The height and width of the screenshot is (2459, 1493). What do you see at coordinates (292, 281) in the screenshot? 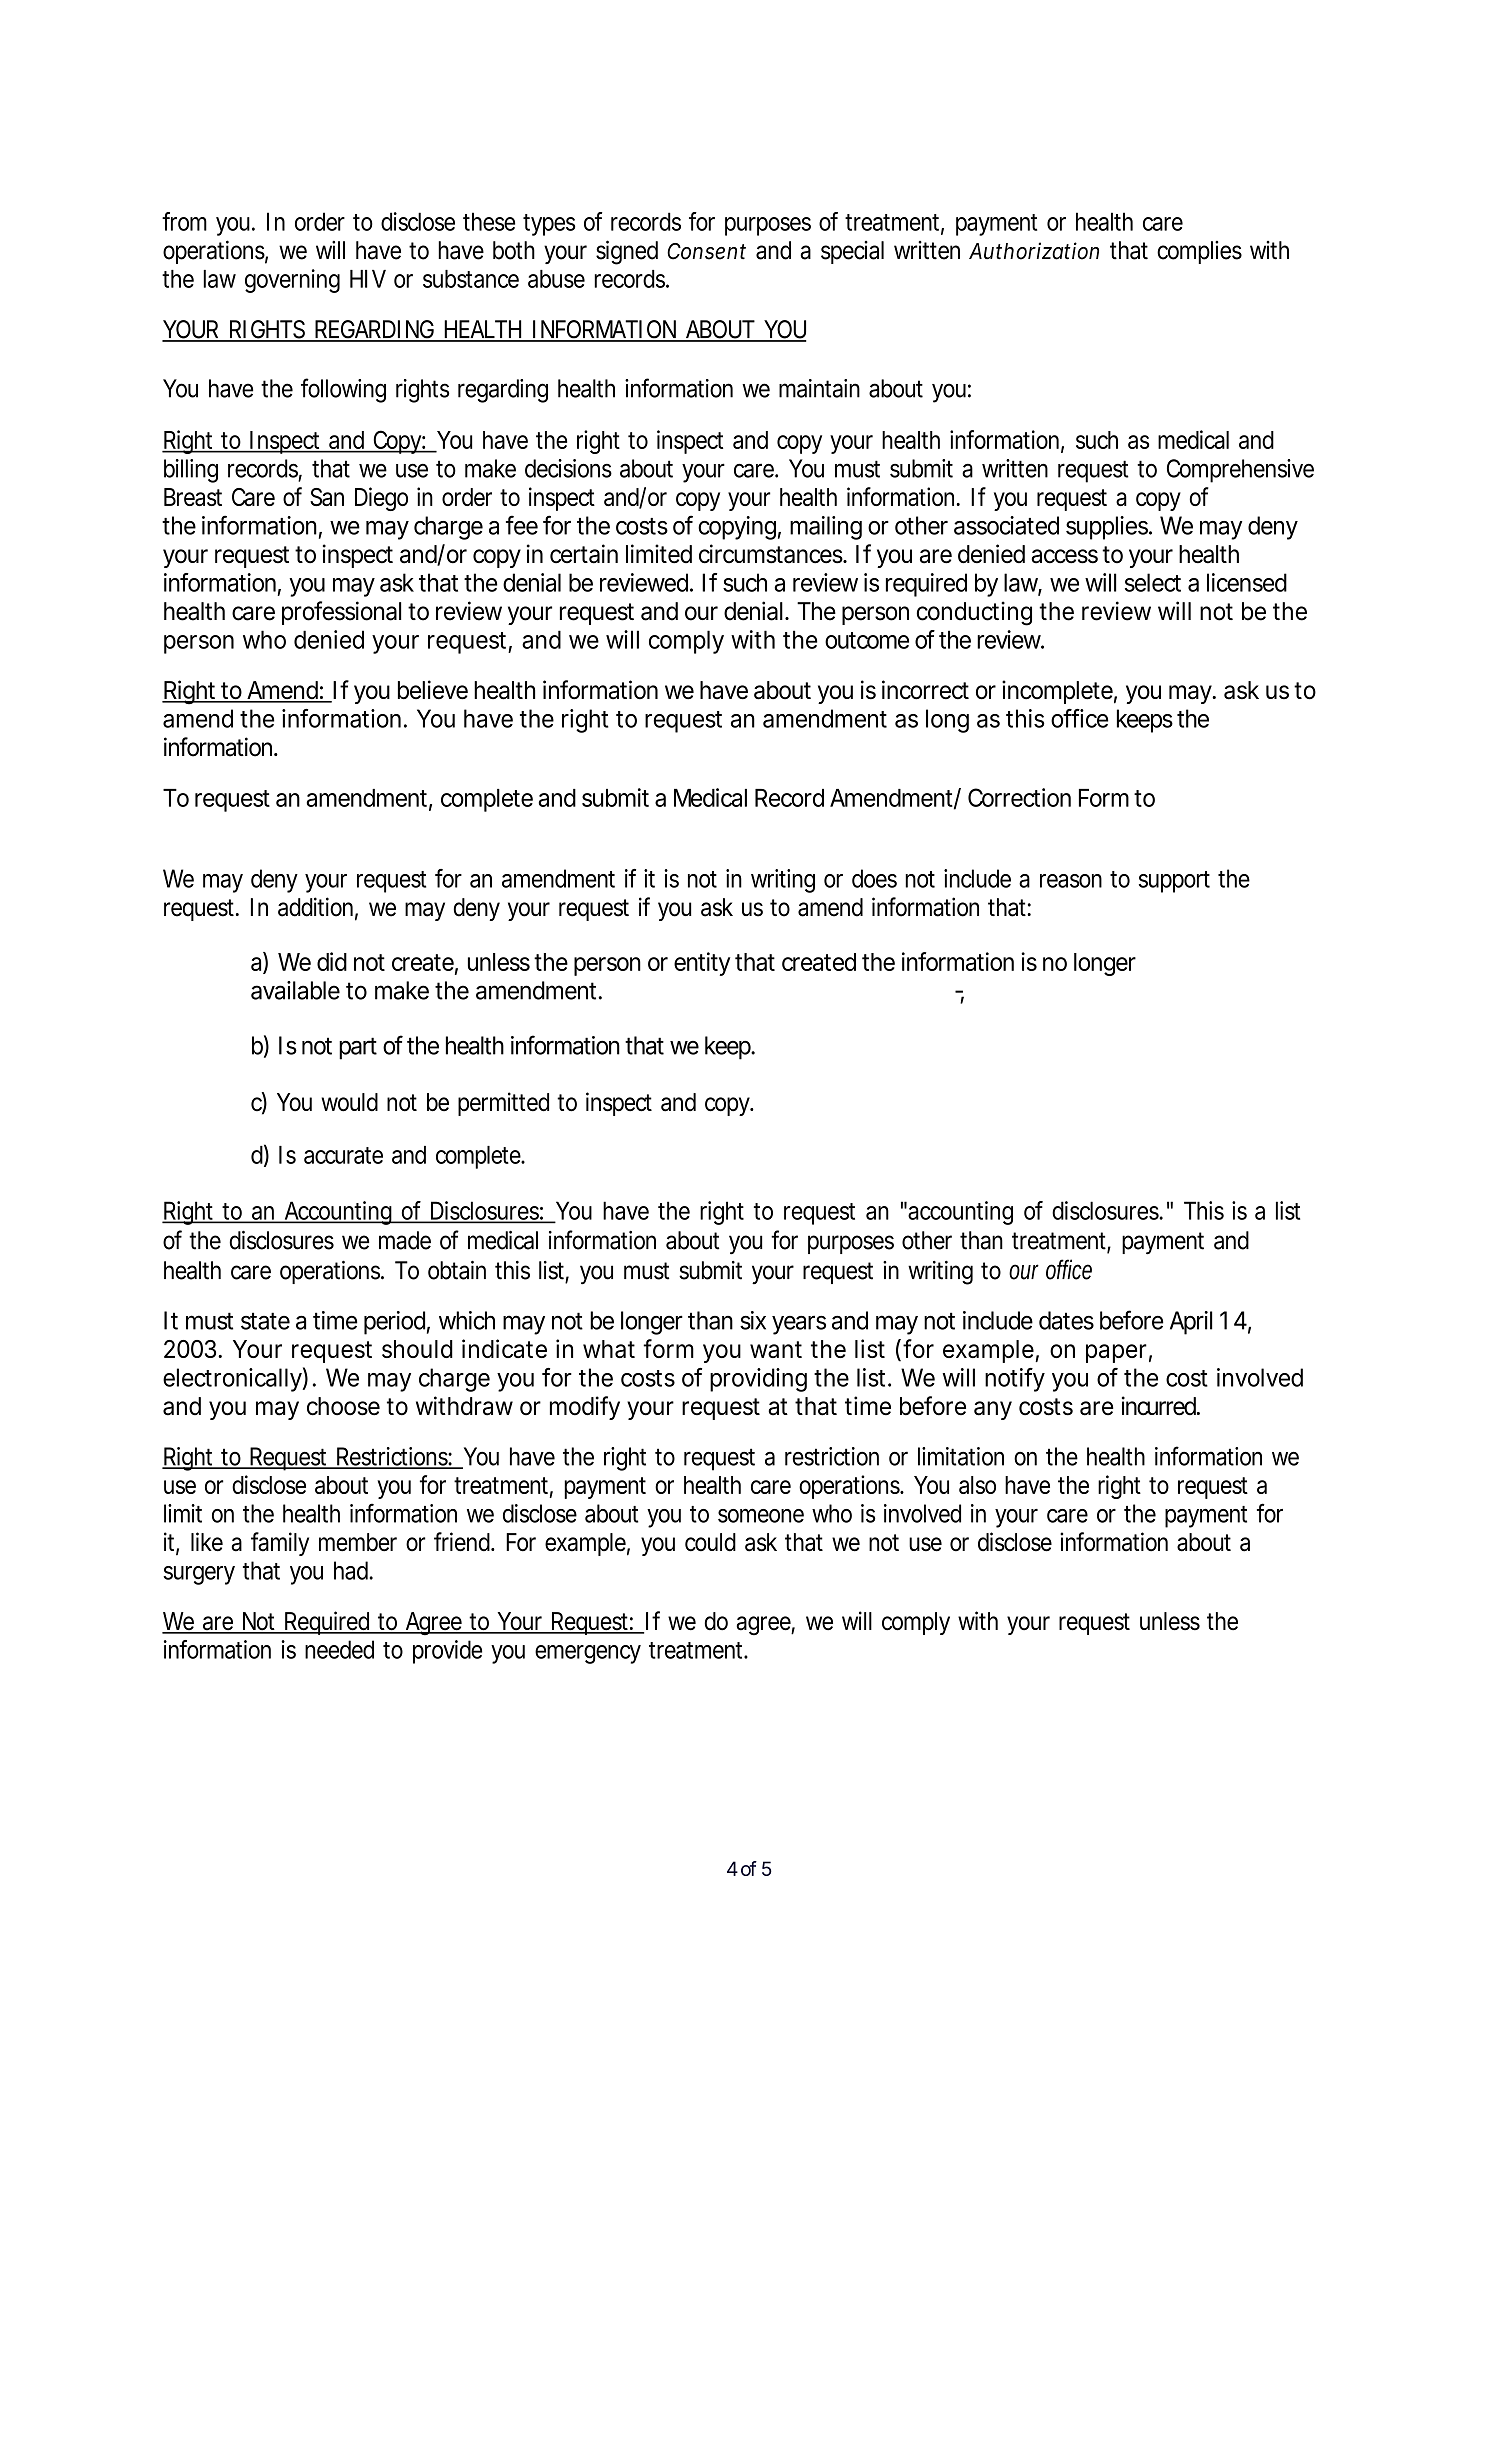
I see `governing` at bounding box center [292, 281].
